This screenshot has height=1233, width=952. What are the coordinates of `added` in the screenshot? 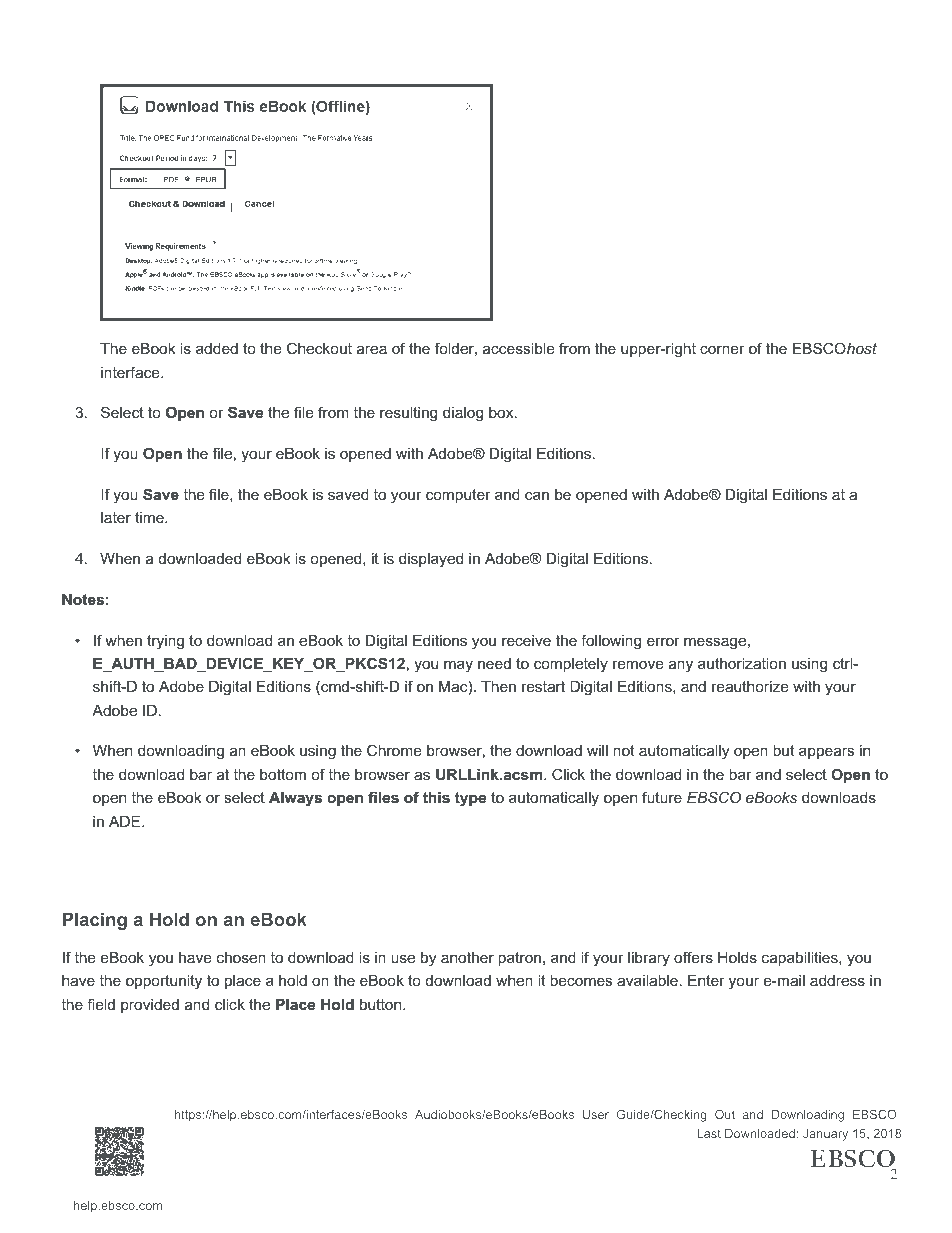 It's located at (217, 348).
